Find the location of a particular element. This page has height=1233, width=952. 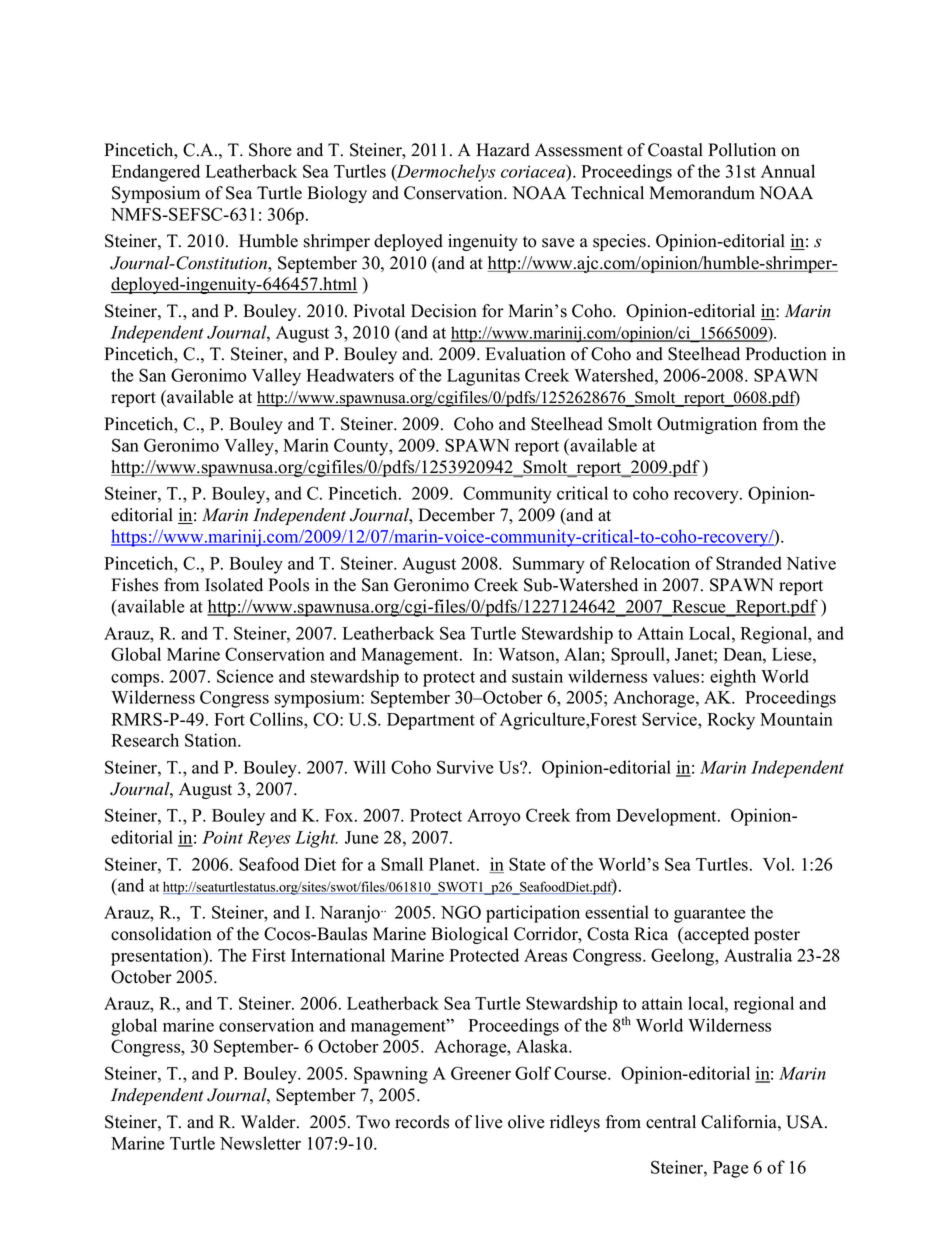

records is located at coordinates (422, 1122).
